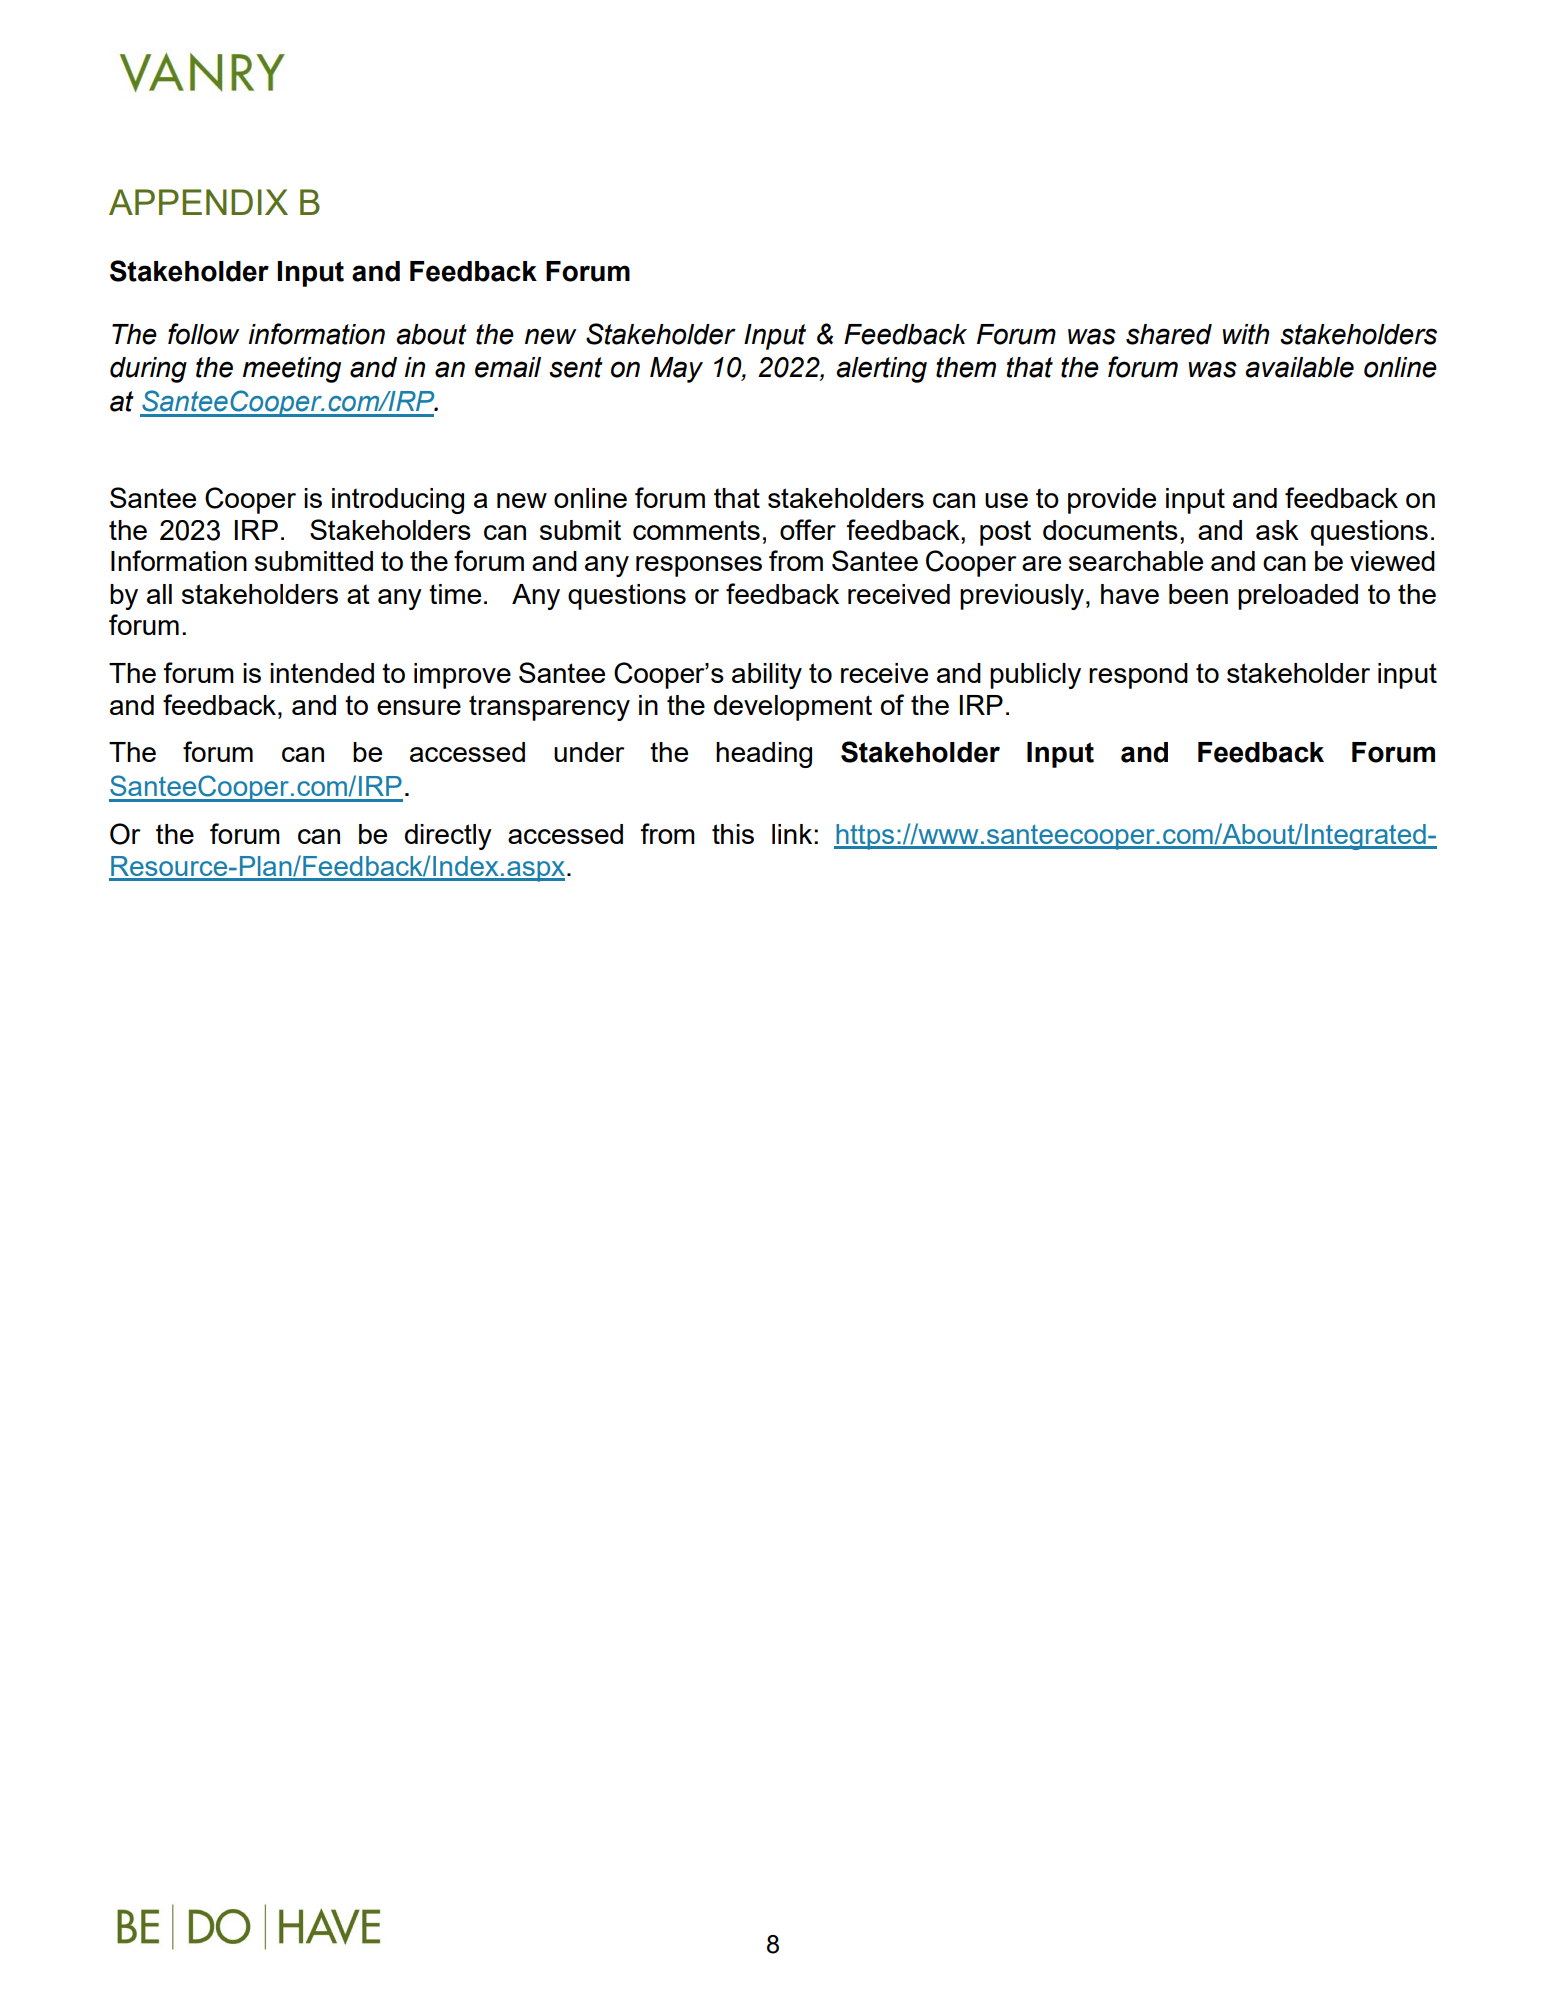 The image size is (1546, 2001). Describe the element at coordinates (881, 370) in the image. I see `alerting` at that location.
